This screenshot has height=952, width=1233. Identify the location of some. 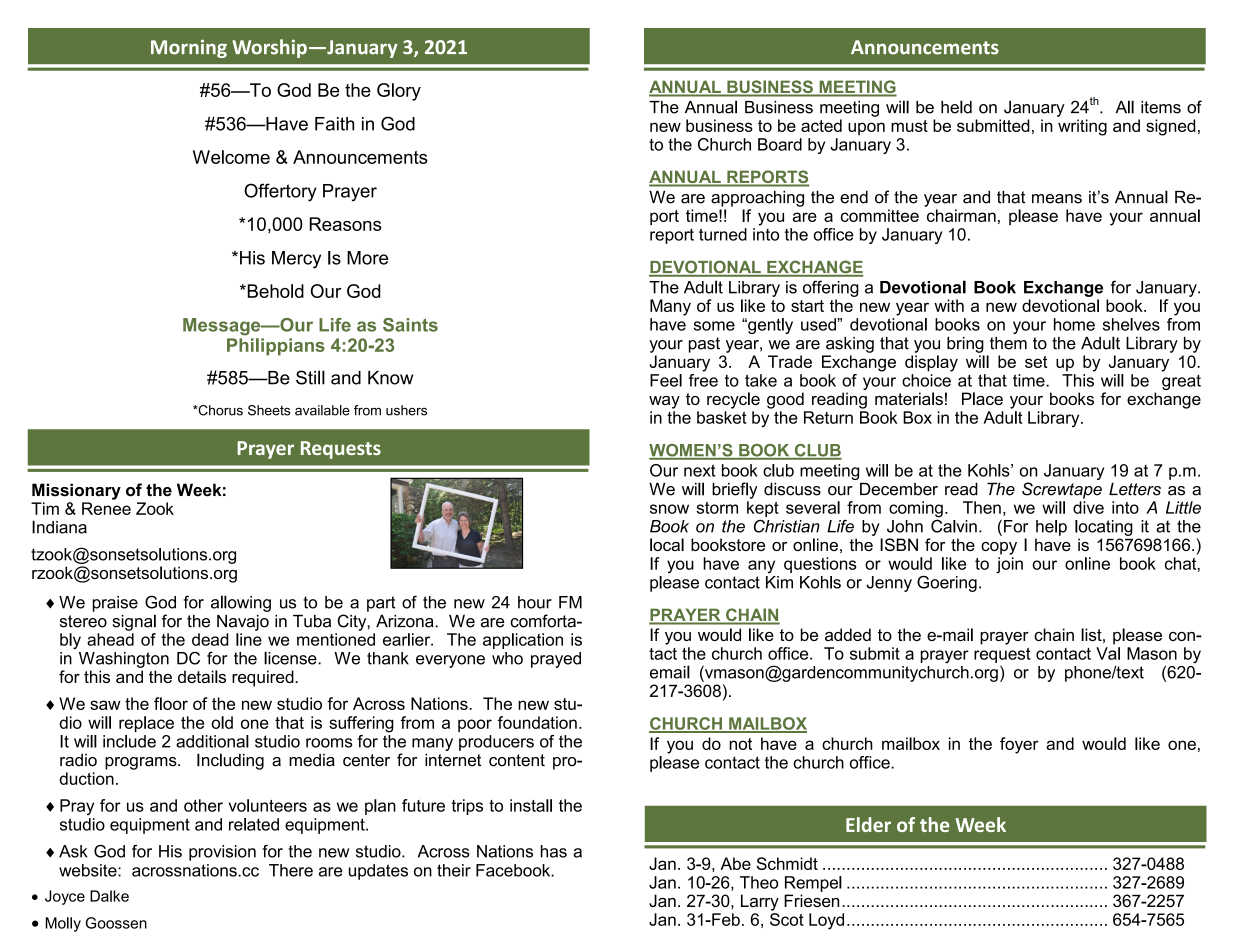
(714, 326).
